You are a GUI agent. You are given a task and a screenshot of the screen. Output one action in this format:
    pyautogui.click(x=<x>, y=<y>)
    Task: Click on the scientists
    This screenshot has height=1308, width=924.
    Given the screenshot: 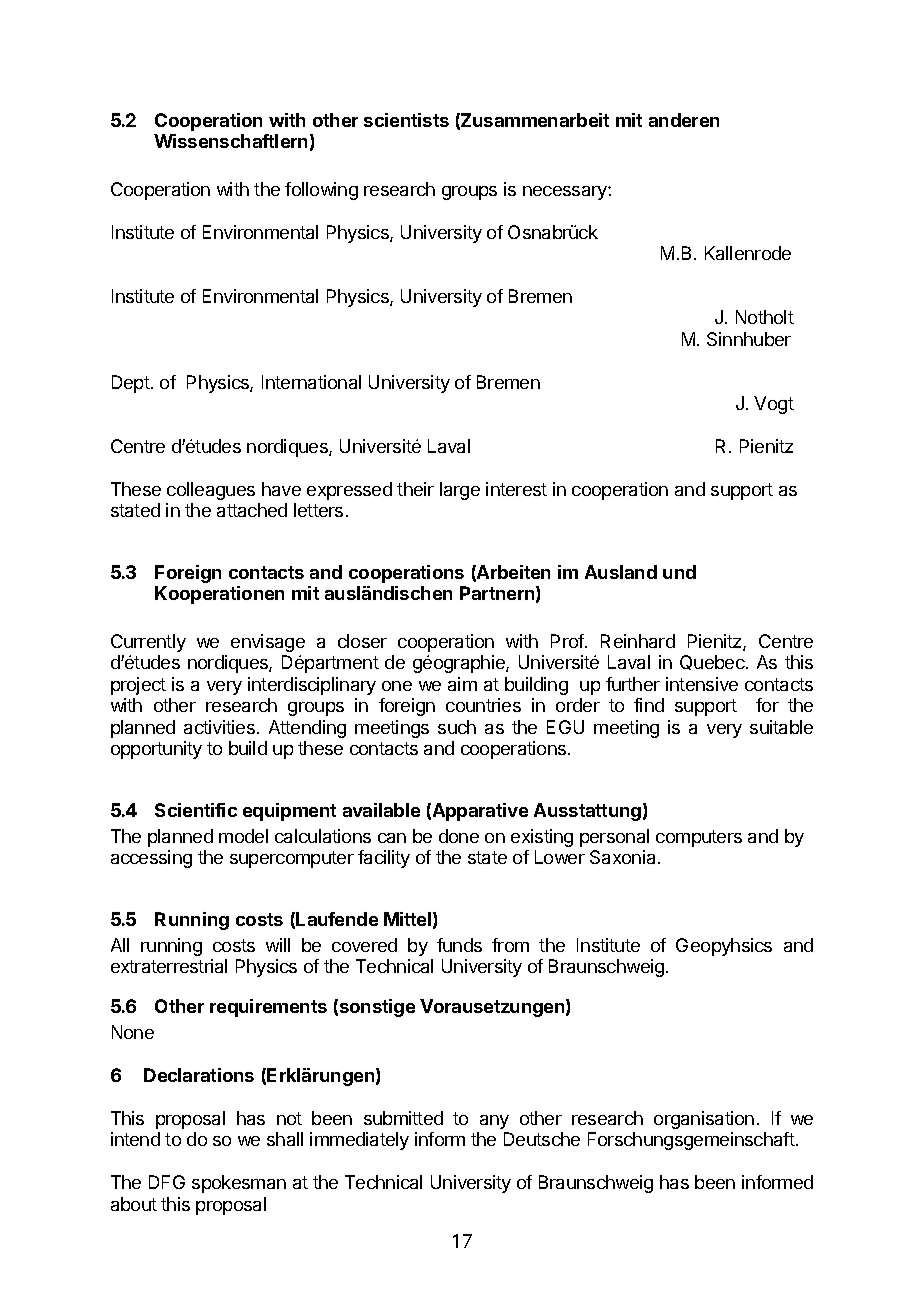 What is the action you would take?
    pyautogui.click(x=406, y=120)
